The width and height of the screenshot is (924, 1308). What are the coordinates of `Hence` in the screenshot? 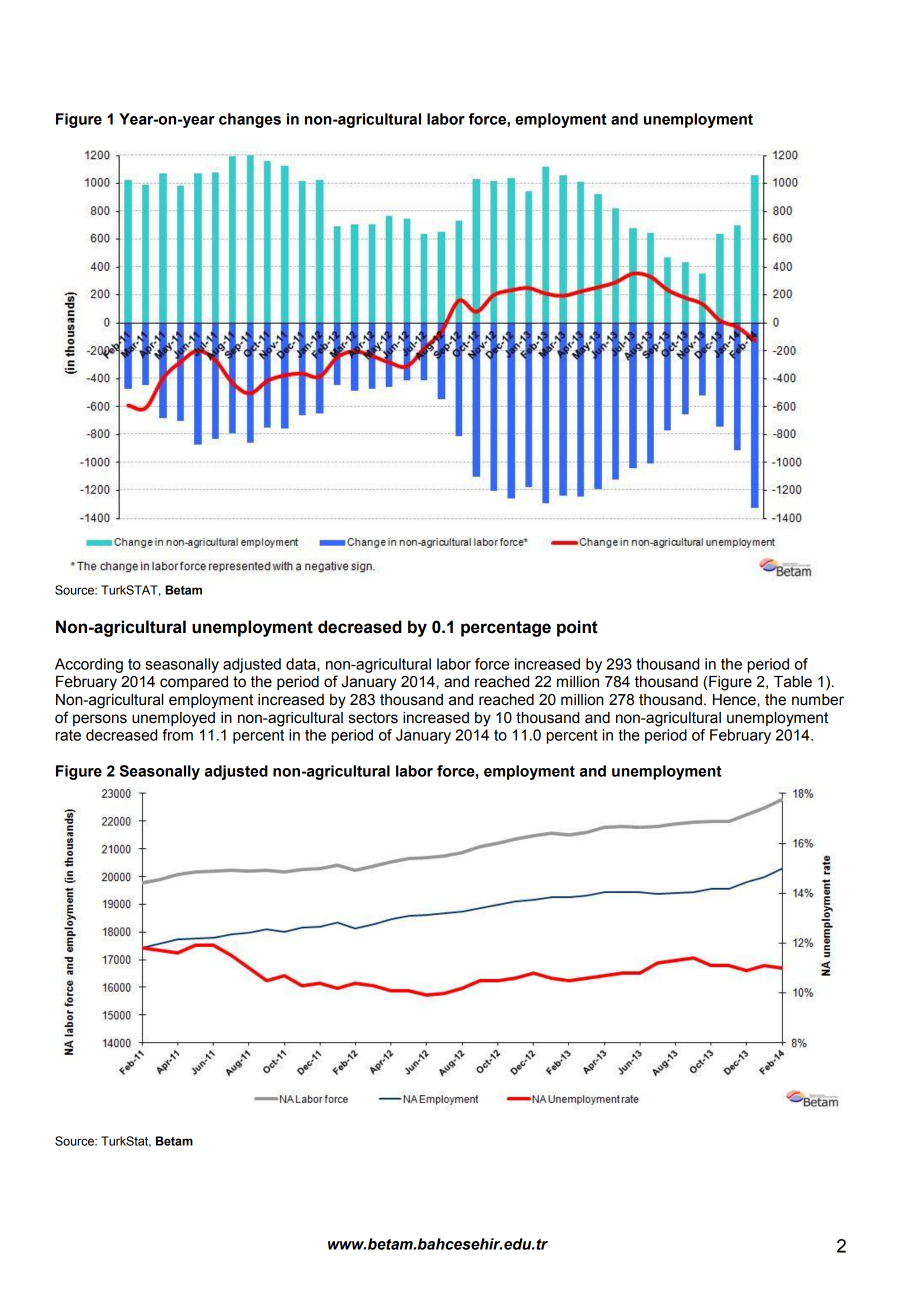 It's located at (735, 700).
